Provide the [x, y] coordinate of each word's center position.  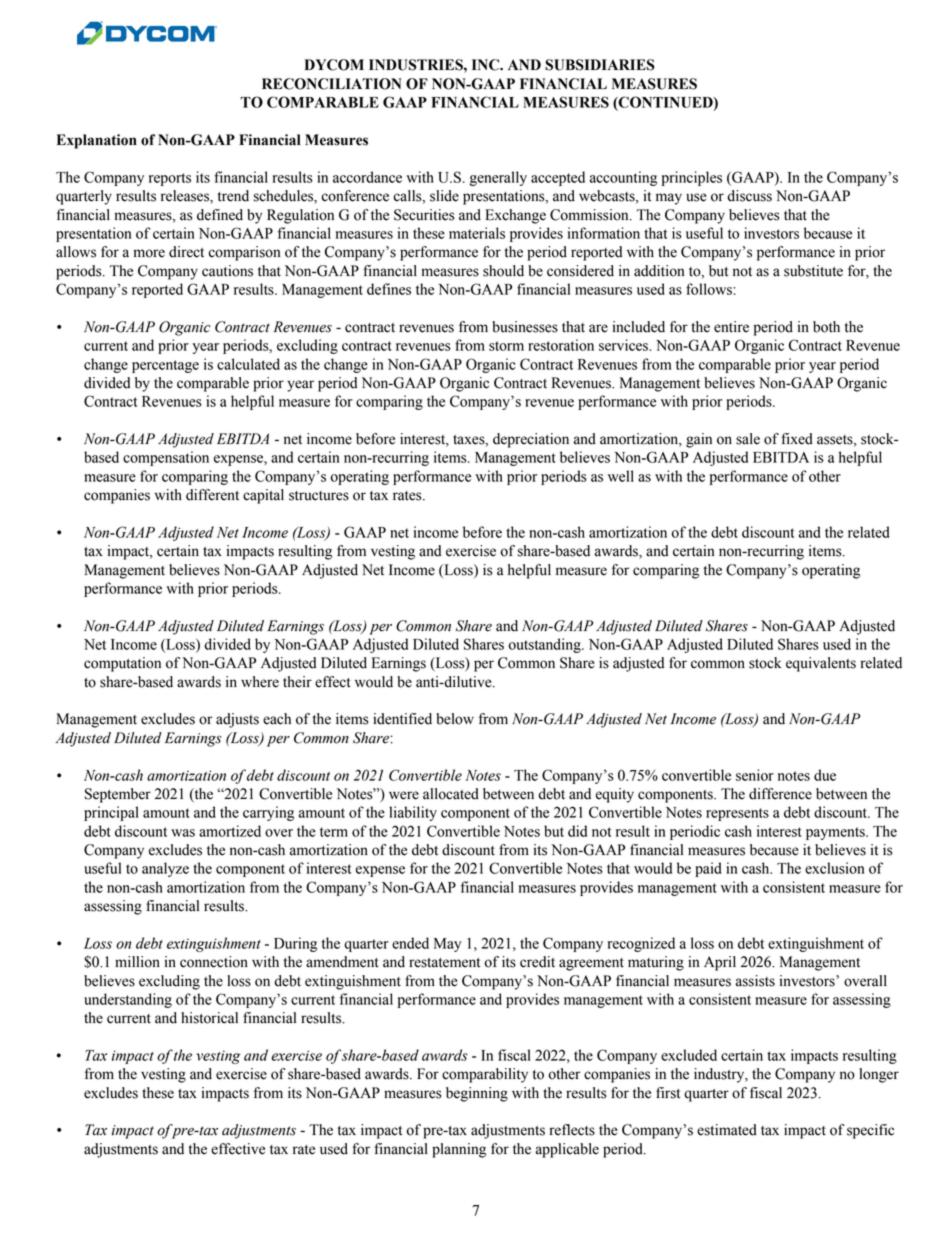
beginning [477, 1094]
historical [209, 1018]
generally [498, 178]
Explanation [97, 141]
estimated [727, 1130]
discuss [749, 196]
